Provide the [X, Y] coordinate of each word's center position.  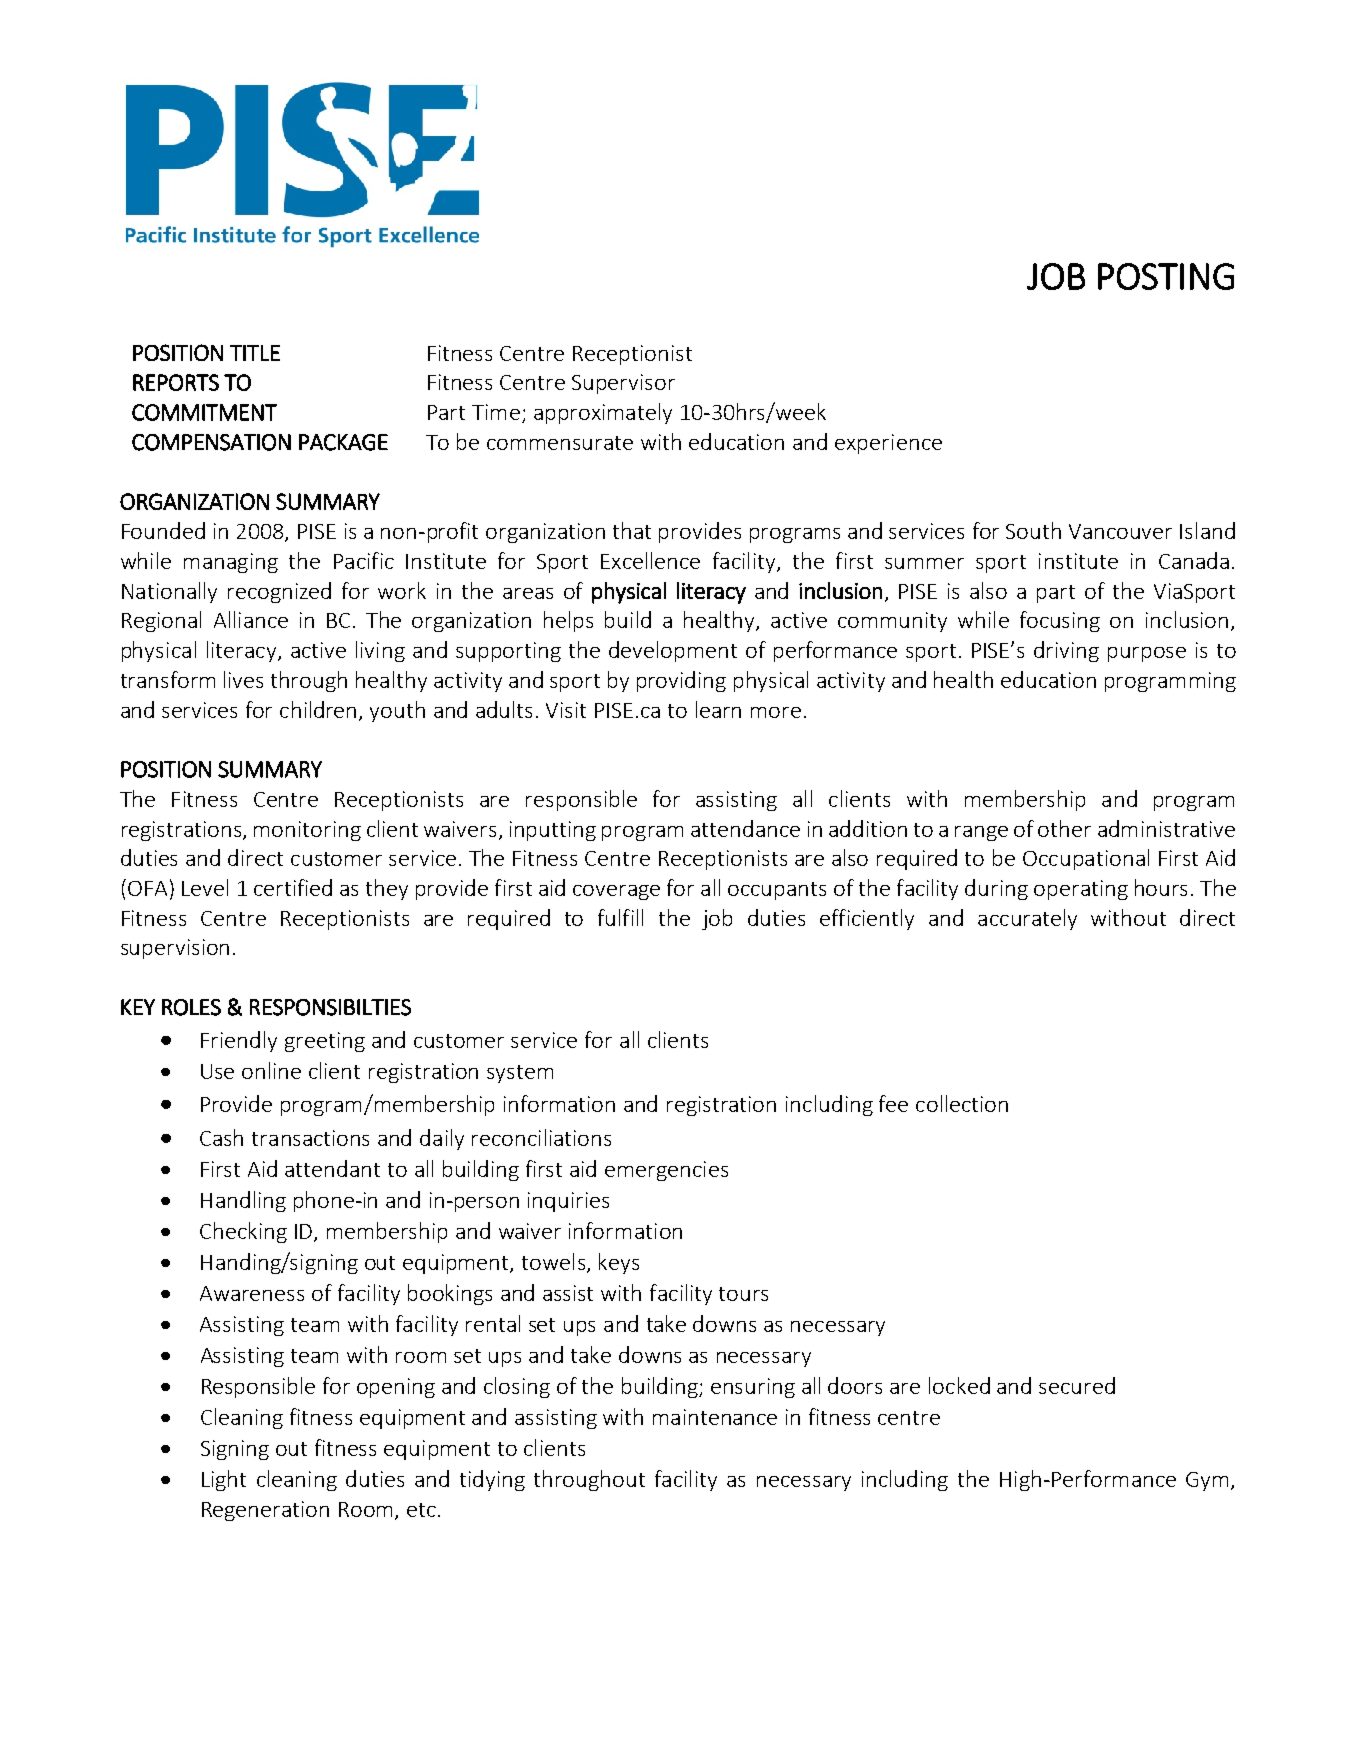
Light [224, 1480]
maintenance [715, 1417]
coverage [616, 892]
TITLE [255, 353]
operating [1081, 890]
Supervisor [623, 384]
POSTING [1166, 276]
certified [293, 887]
